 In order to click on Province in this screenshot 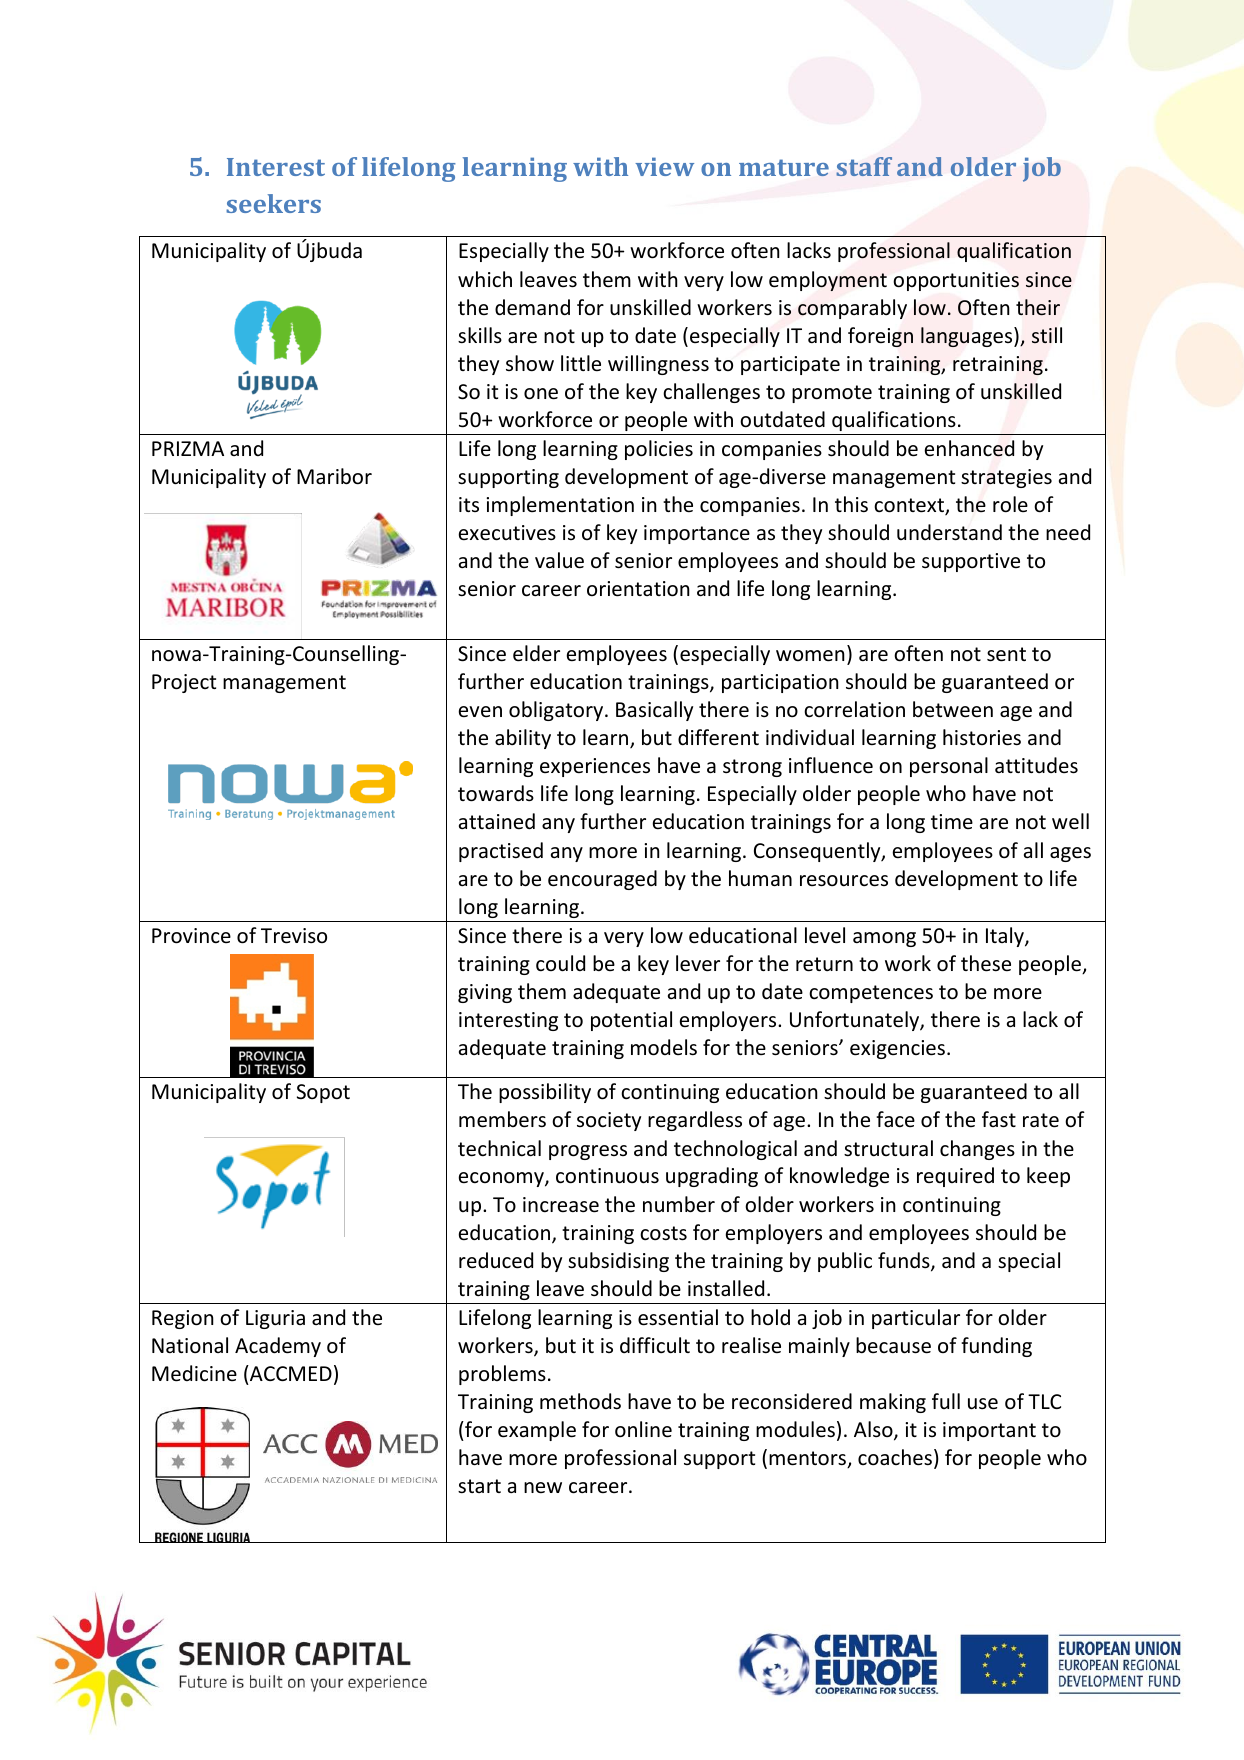, I will do `click(191, 936)`.
